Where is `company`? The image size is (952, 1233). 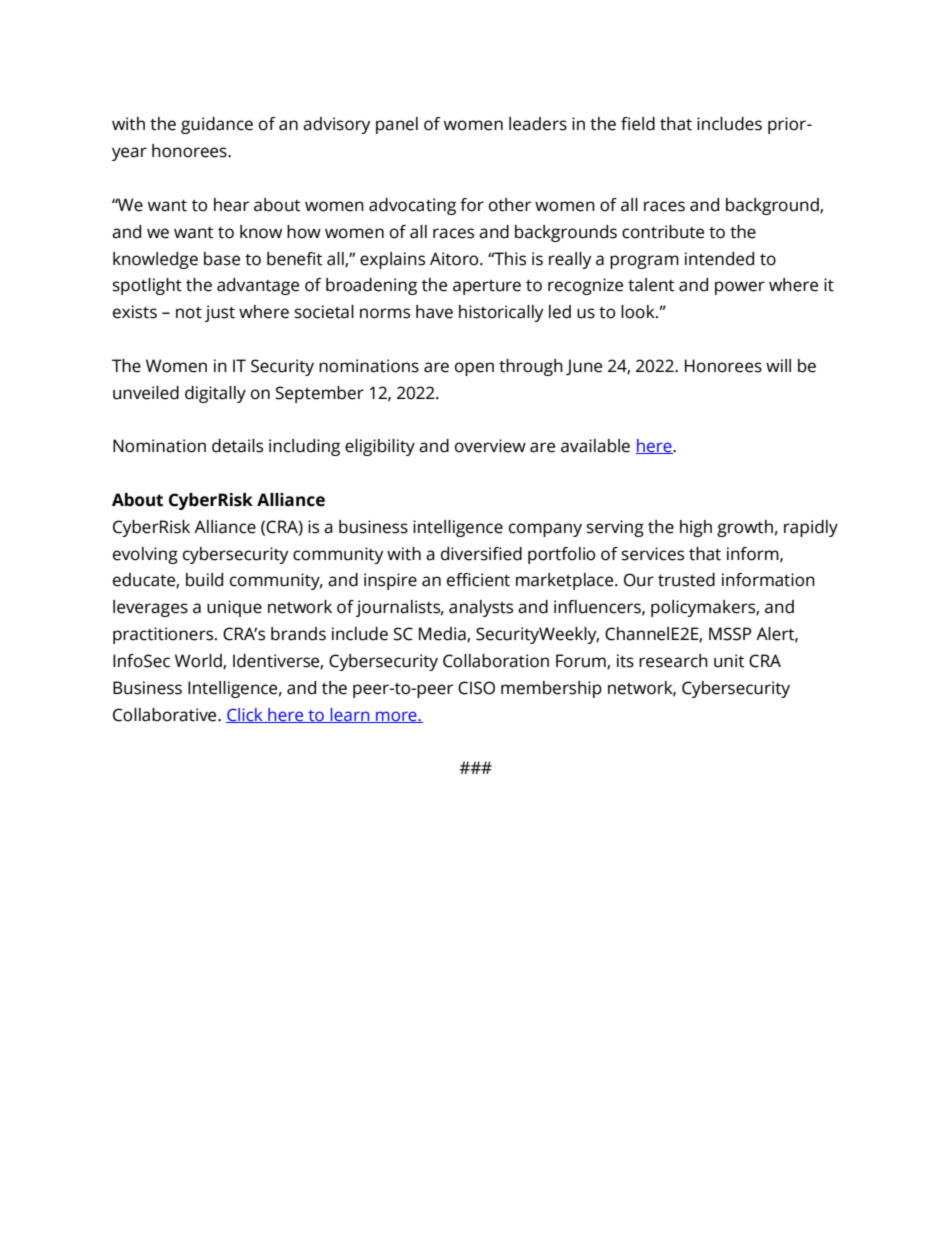 company is located at coordinates (545, 530).
